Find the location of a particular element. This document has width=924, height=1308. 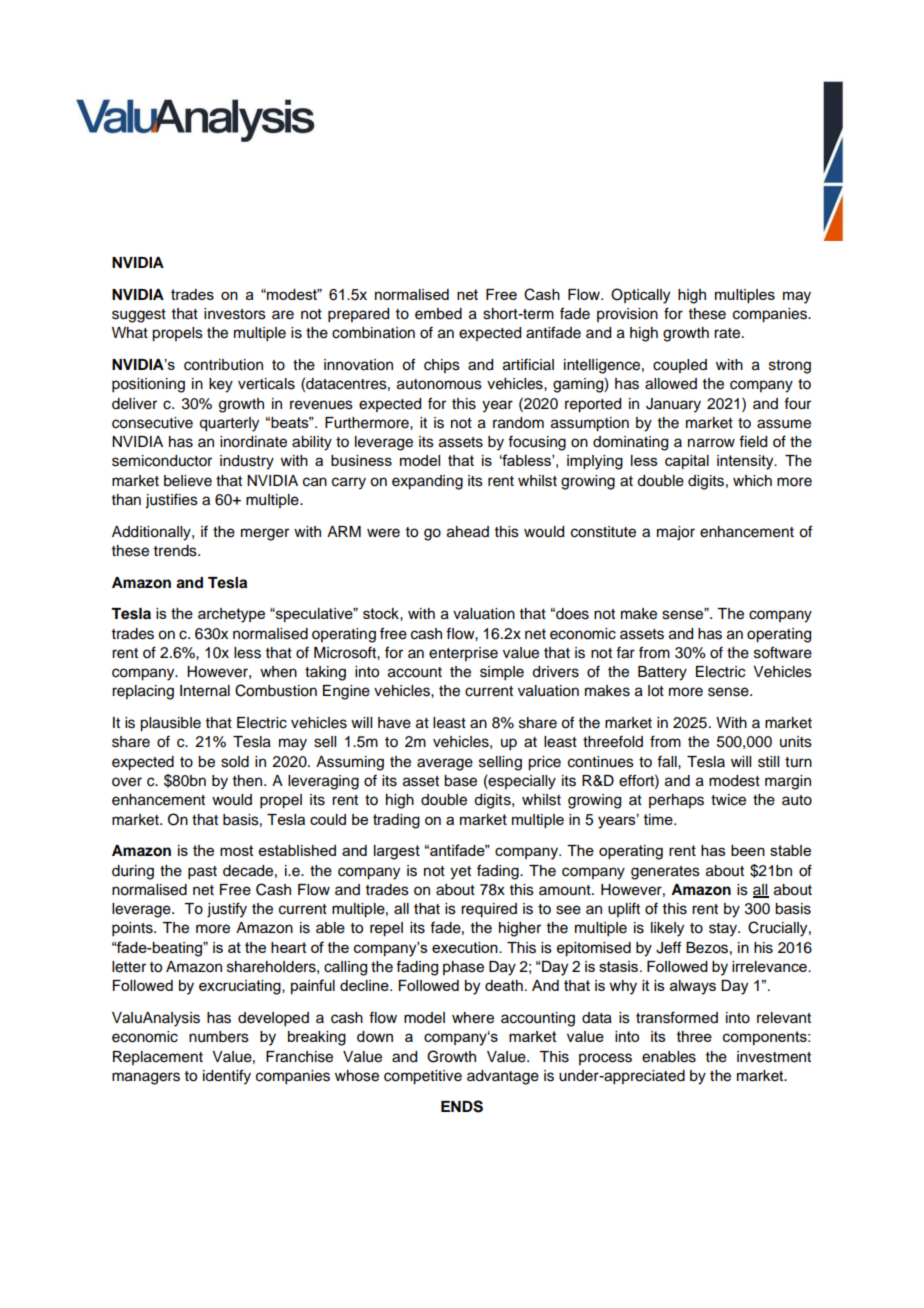

Optically is located at coordinates (640, 296).
